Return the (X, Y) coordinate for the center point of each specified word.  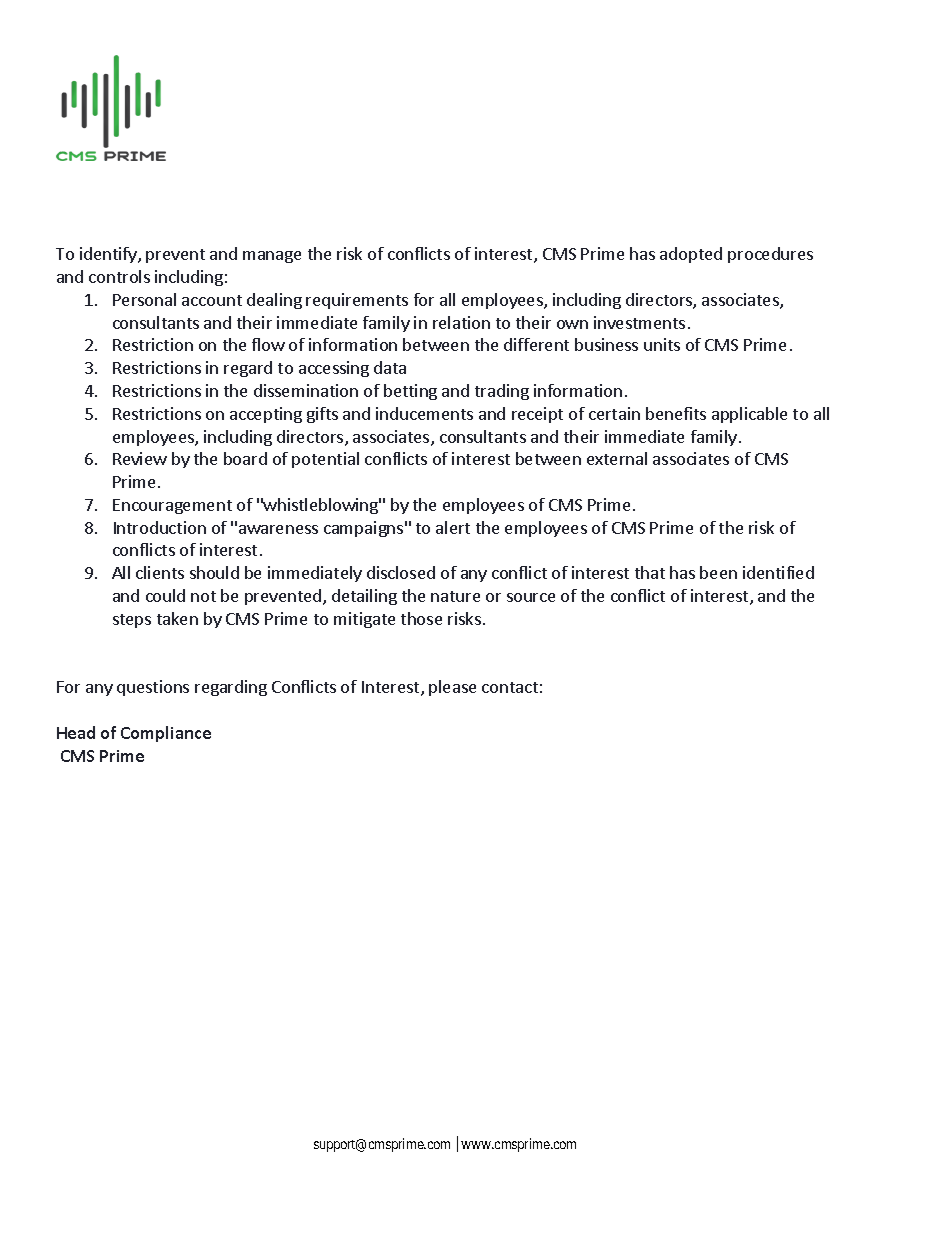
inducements (424, 413)
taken (177, 618)
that (650, 572)
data (390, 367)
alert (453, 527)
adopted (691, 255)
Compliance (166, 734)
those (421, 618)
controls (119, 276)
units (662, 344)
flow (268, 344)
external (617, 458)
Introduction (160, 527)
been (718, 572)
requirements (357, 301)
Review (140, 458)
